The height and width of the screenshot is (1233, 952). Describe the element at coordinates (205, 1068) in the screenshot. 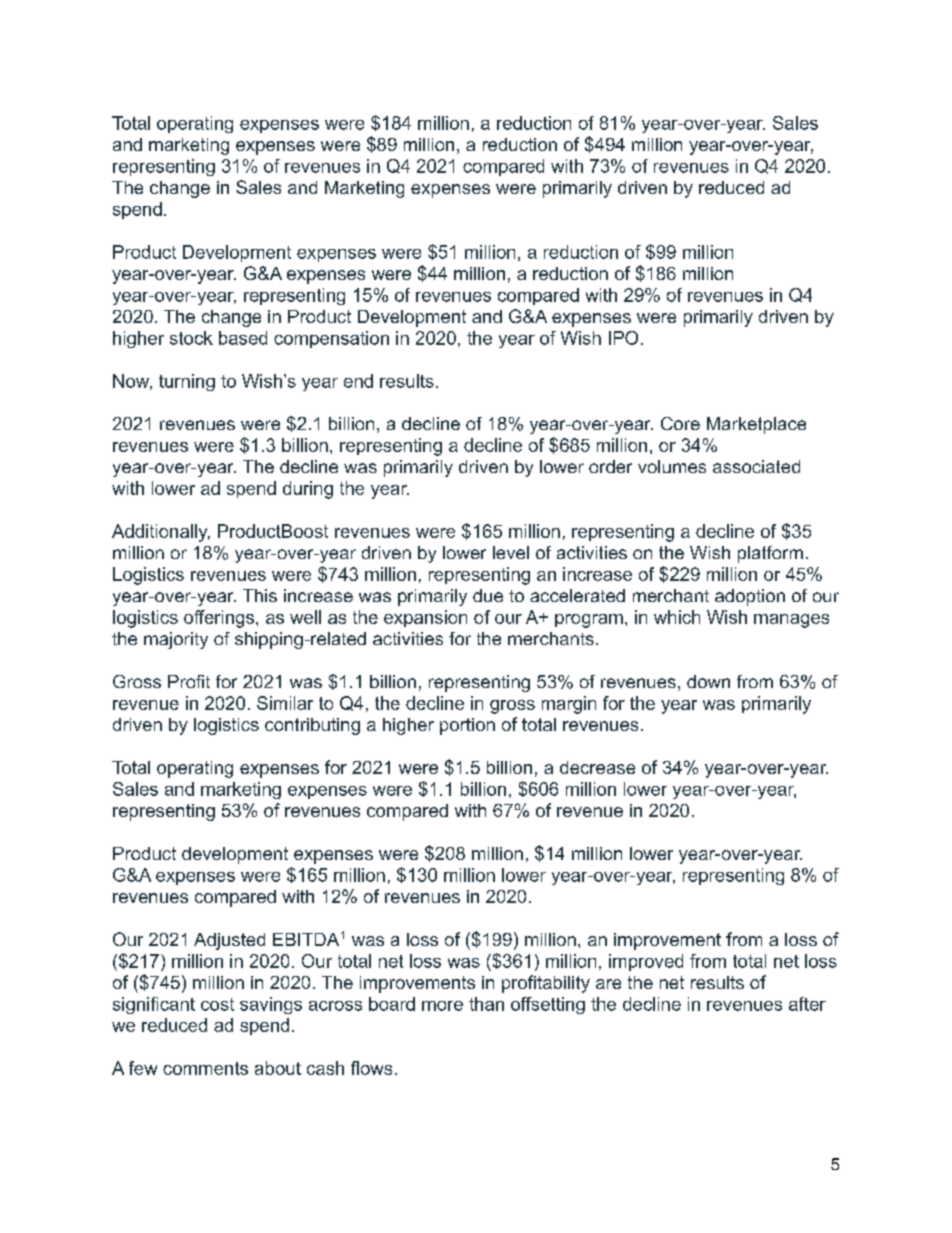

I see `comments` at that location.
